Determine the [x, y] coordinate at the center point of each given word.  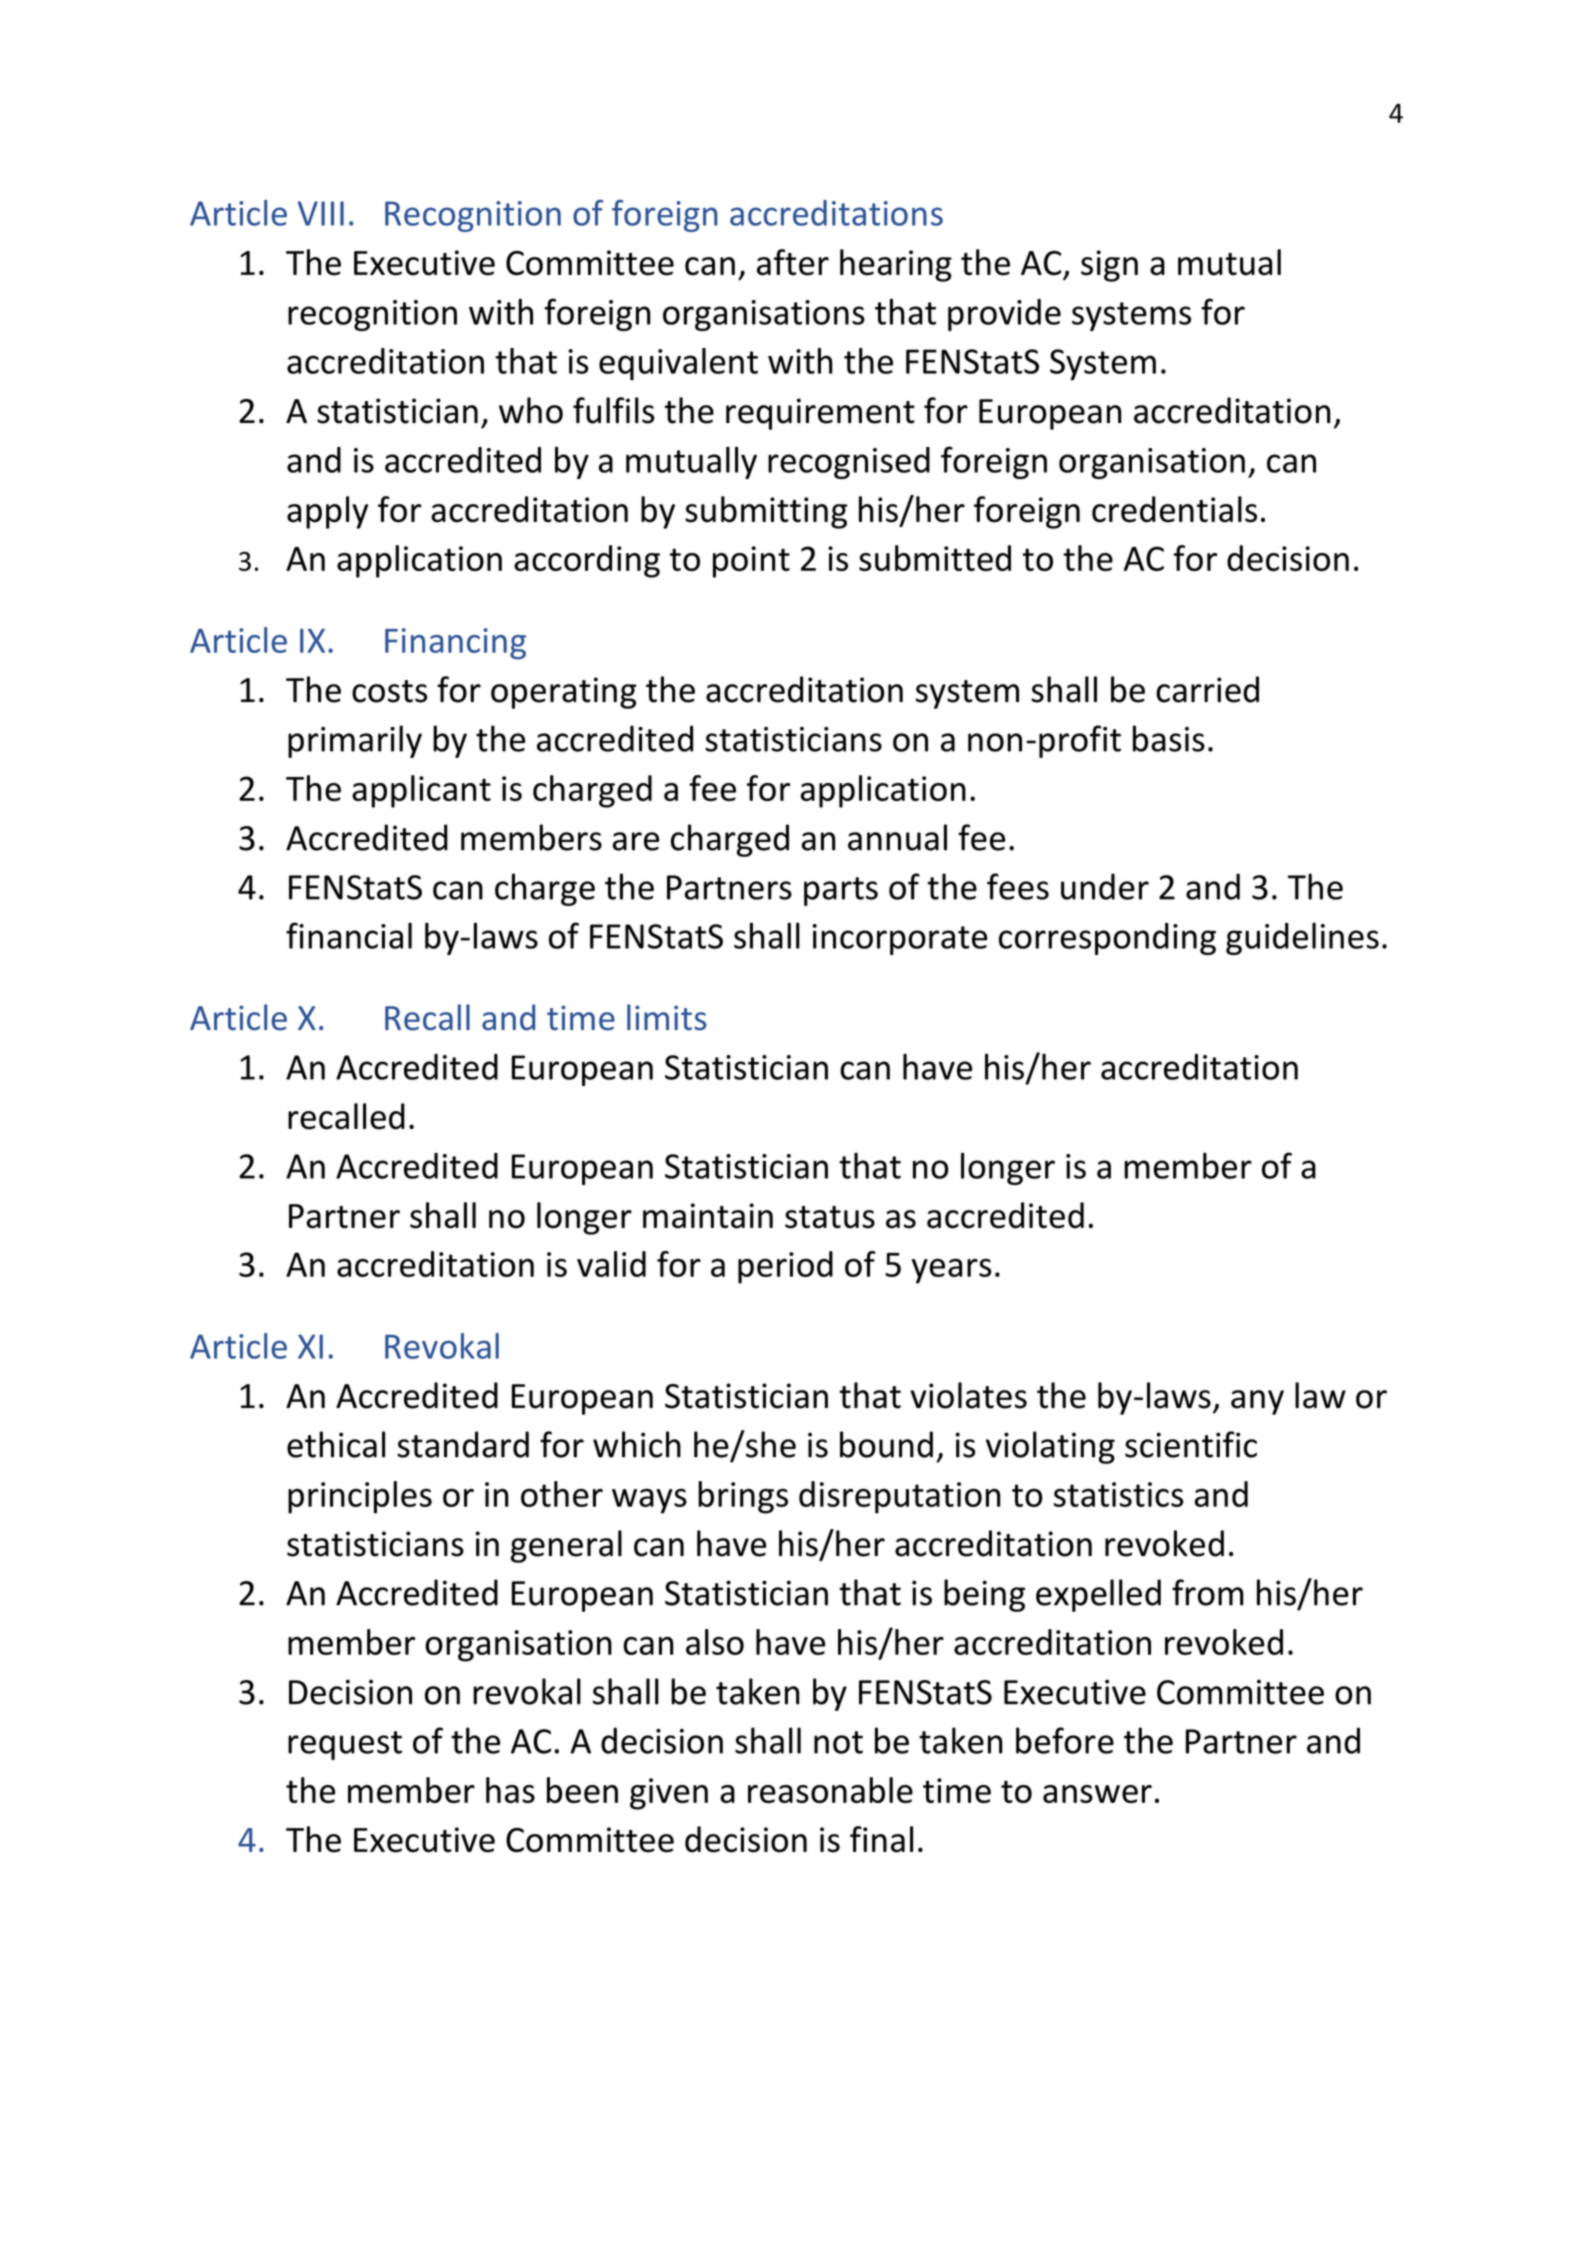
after [793, 262]
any [1257, 1402]
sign [1109, 266]
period [785, 1267]
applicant [421, 791]
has [510, 1790]
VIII [320, 213]
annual [897, 837]
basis [1169, 738]
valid [611, 1264]
